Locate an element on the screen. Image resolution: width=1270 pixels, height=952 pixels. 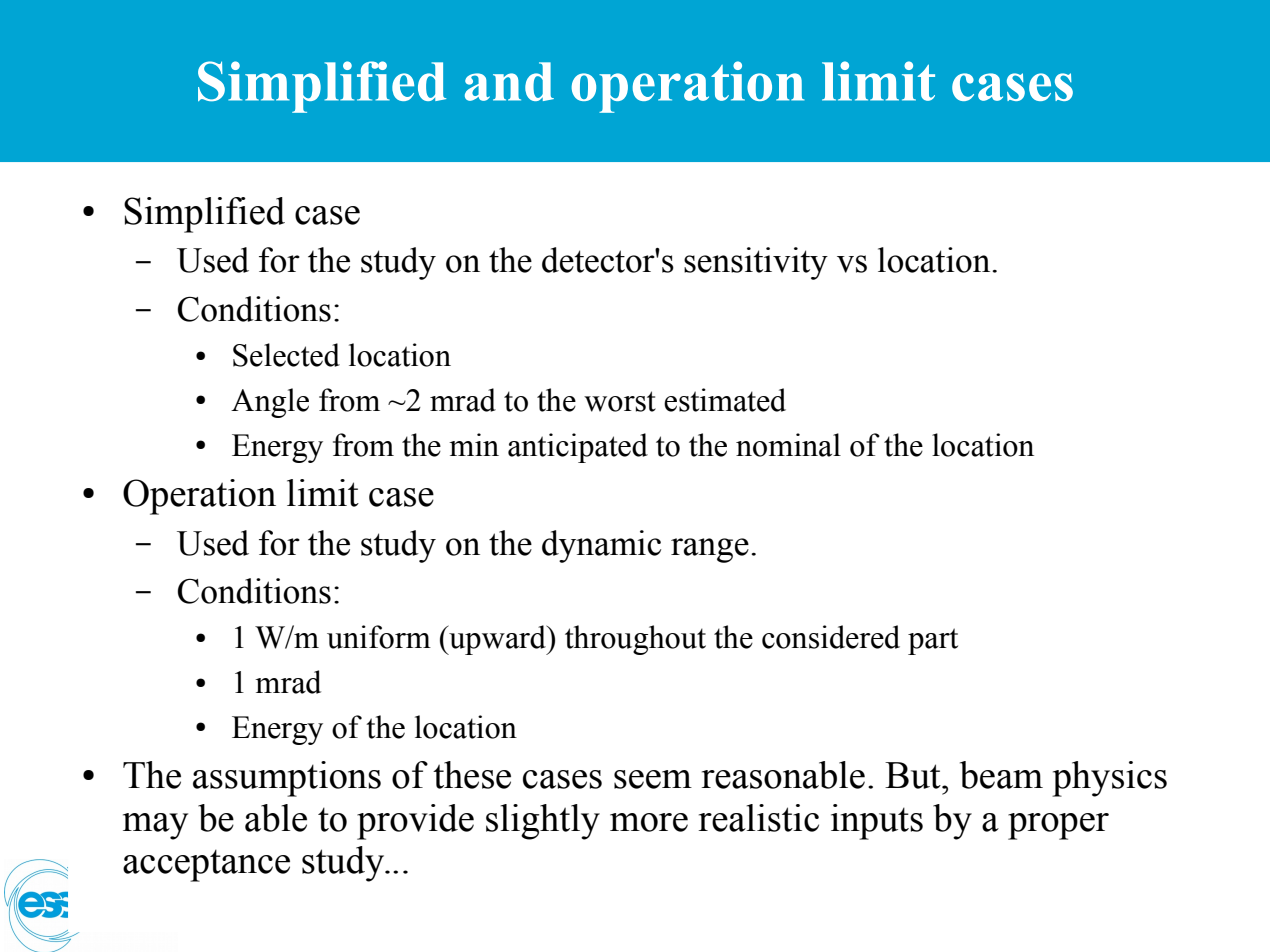
sensitivity is located at coordinates (756, 263).
